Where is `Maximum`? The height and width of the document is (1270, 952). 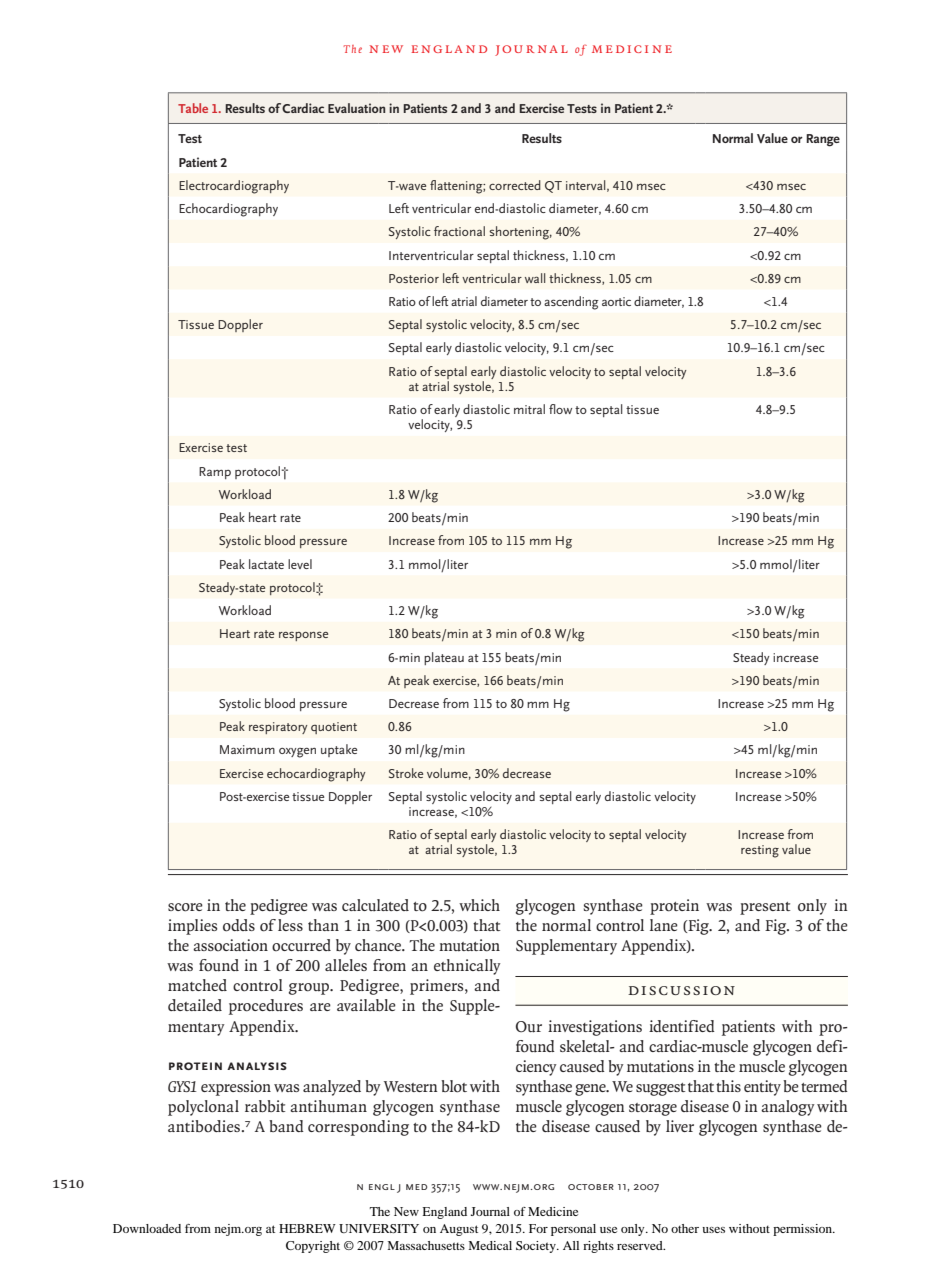
Maximum is located at coordinates (247, 749).
